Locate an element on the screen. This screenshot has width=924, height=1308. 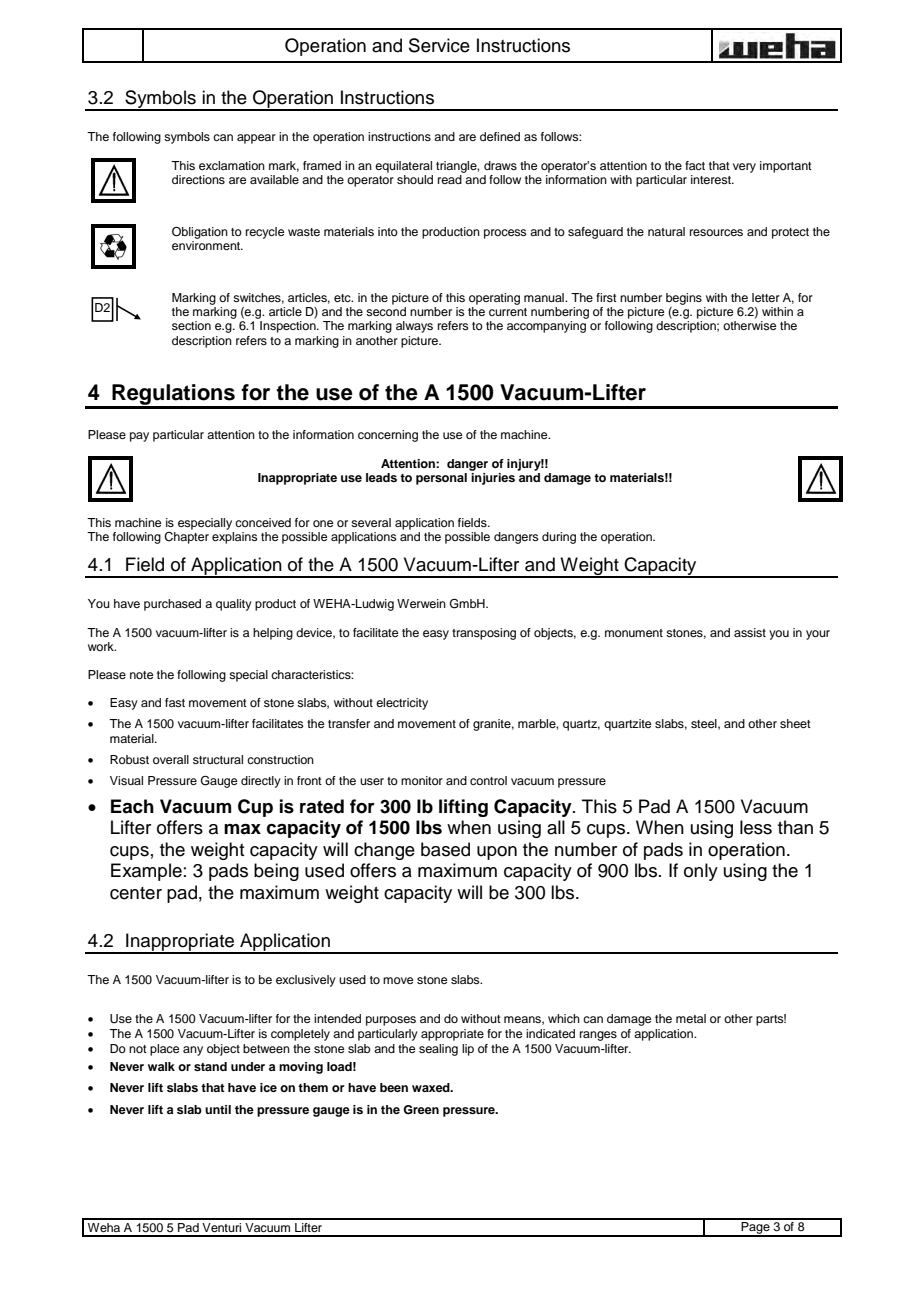
transposing is located at coordinates (484, 634).
